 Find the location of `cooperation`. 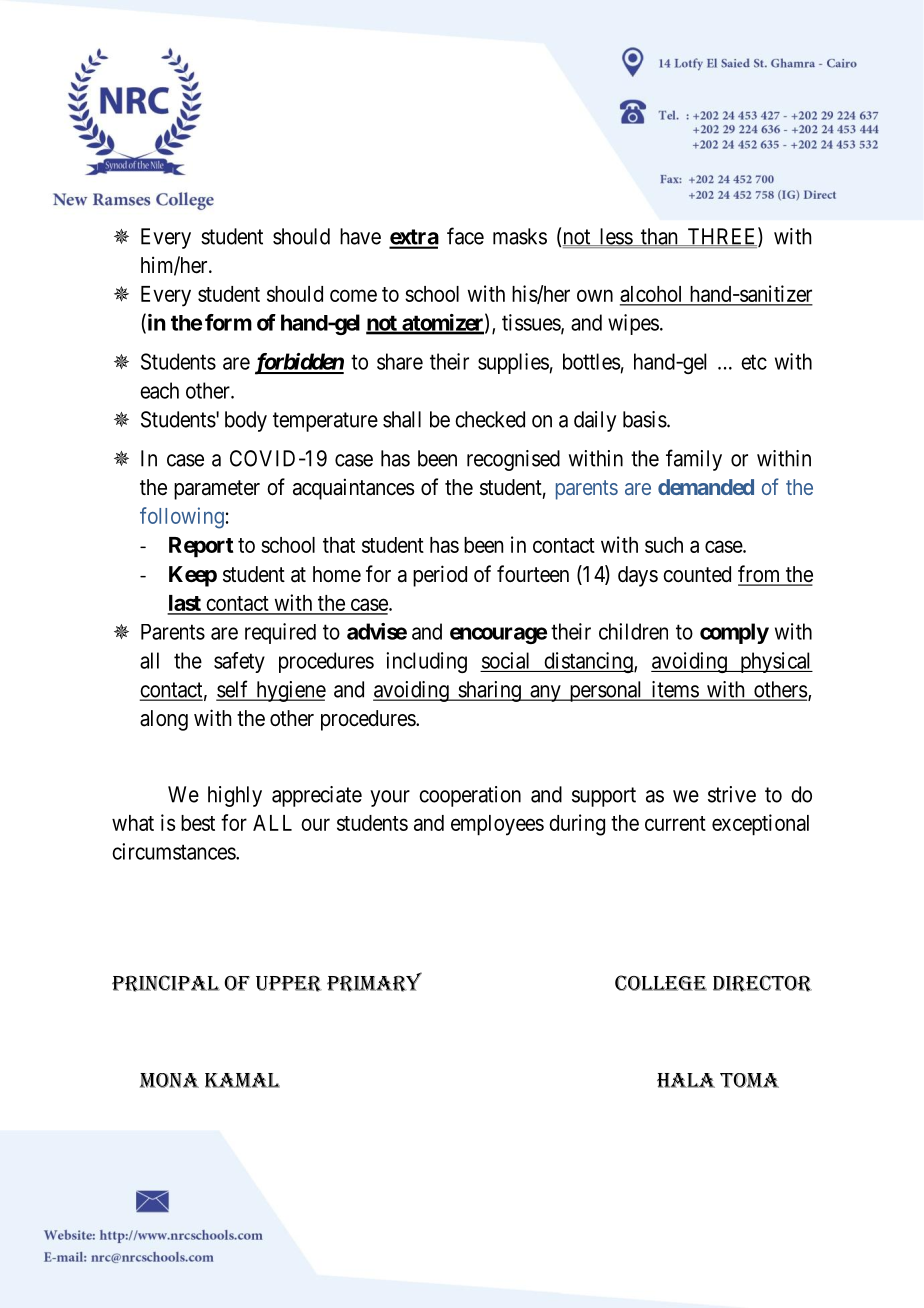

cooperation is located at coordinates (470, 796).
